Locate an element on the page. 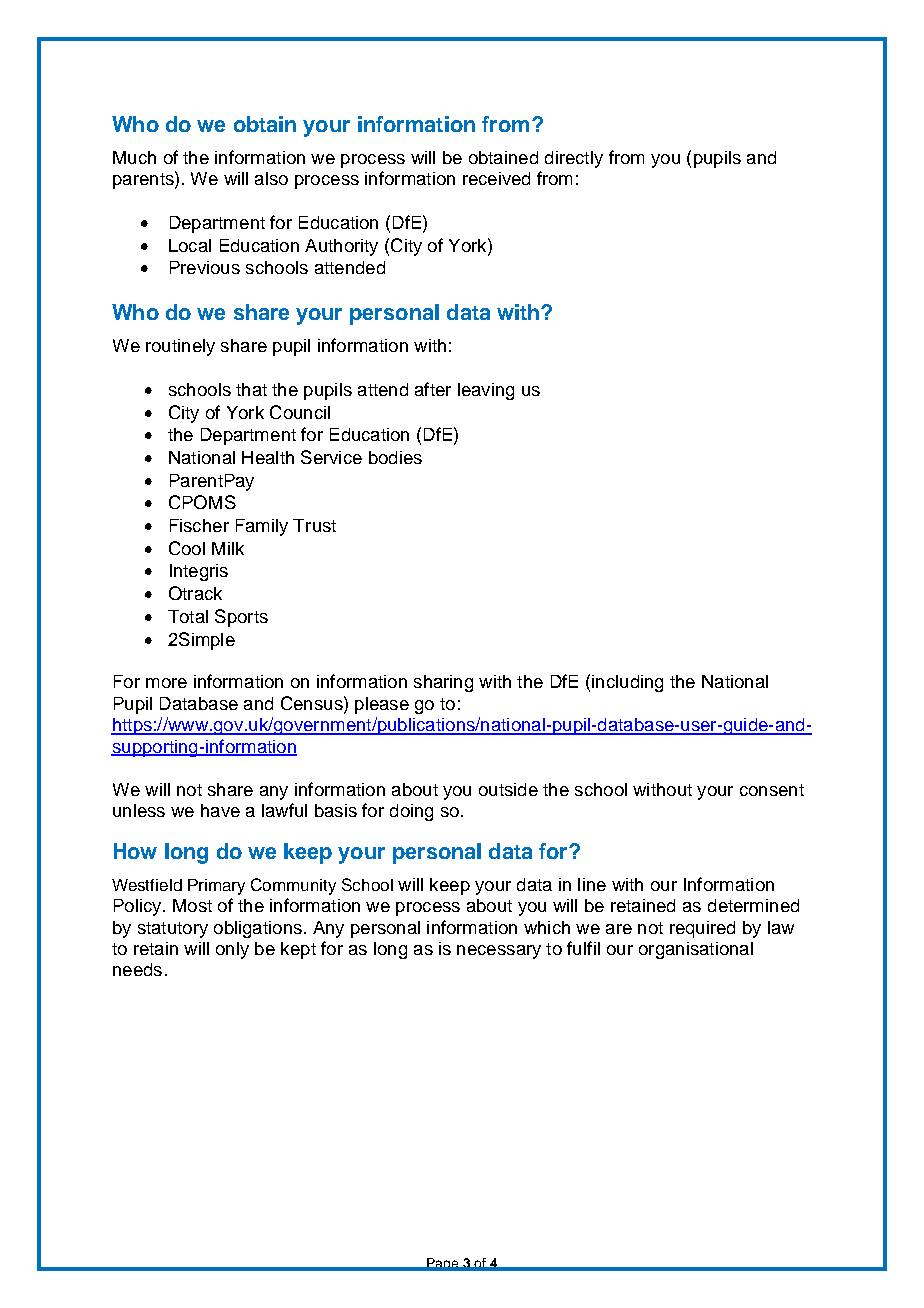  more is located at coordinates (166, 683).
